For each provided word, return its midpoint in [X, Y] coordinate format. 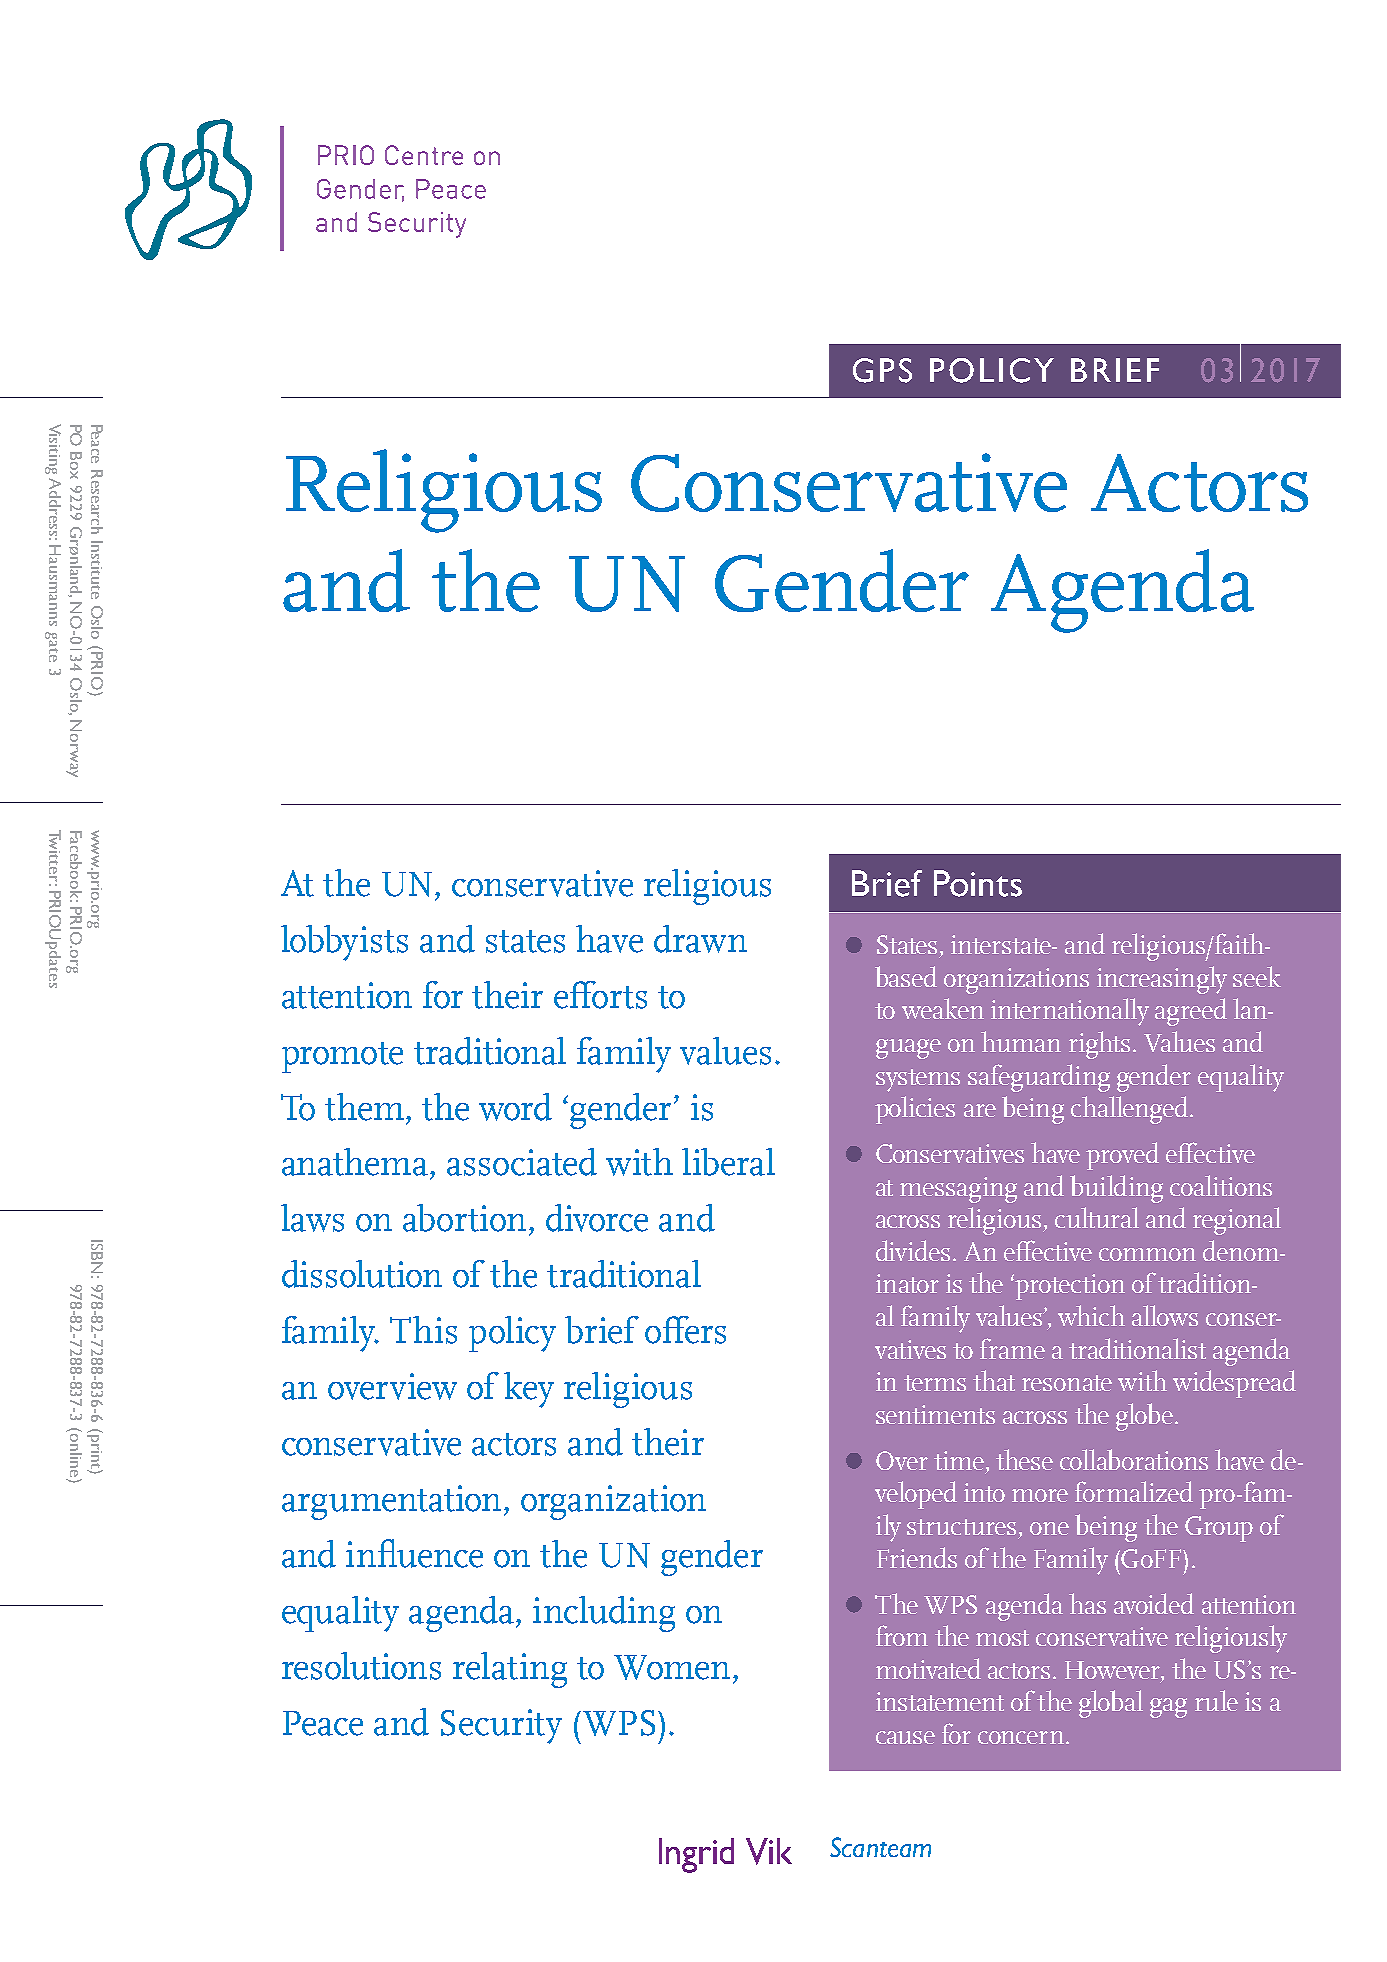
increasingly [1162, 980]
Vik [769, 1851]
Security [501, 1726]
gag [1168, 1708]
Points [978, 883]
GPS [882, 370]
